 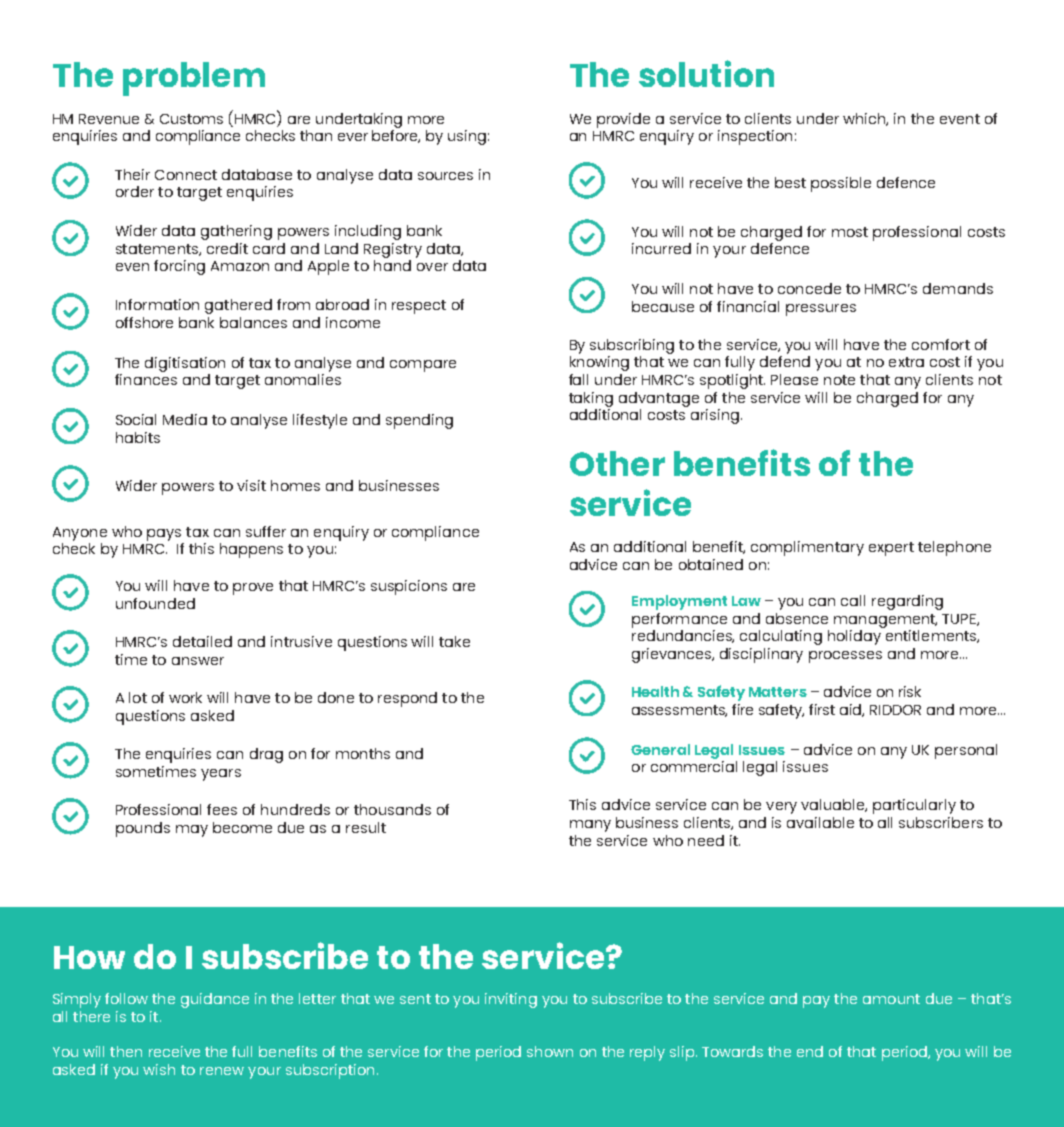 I want to click on call, so click(x=853, y=600).
